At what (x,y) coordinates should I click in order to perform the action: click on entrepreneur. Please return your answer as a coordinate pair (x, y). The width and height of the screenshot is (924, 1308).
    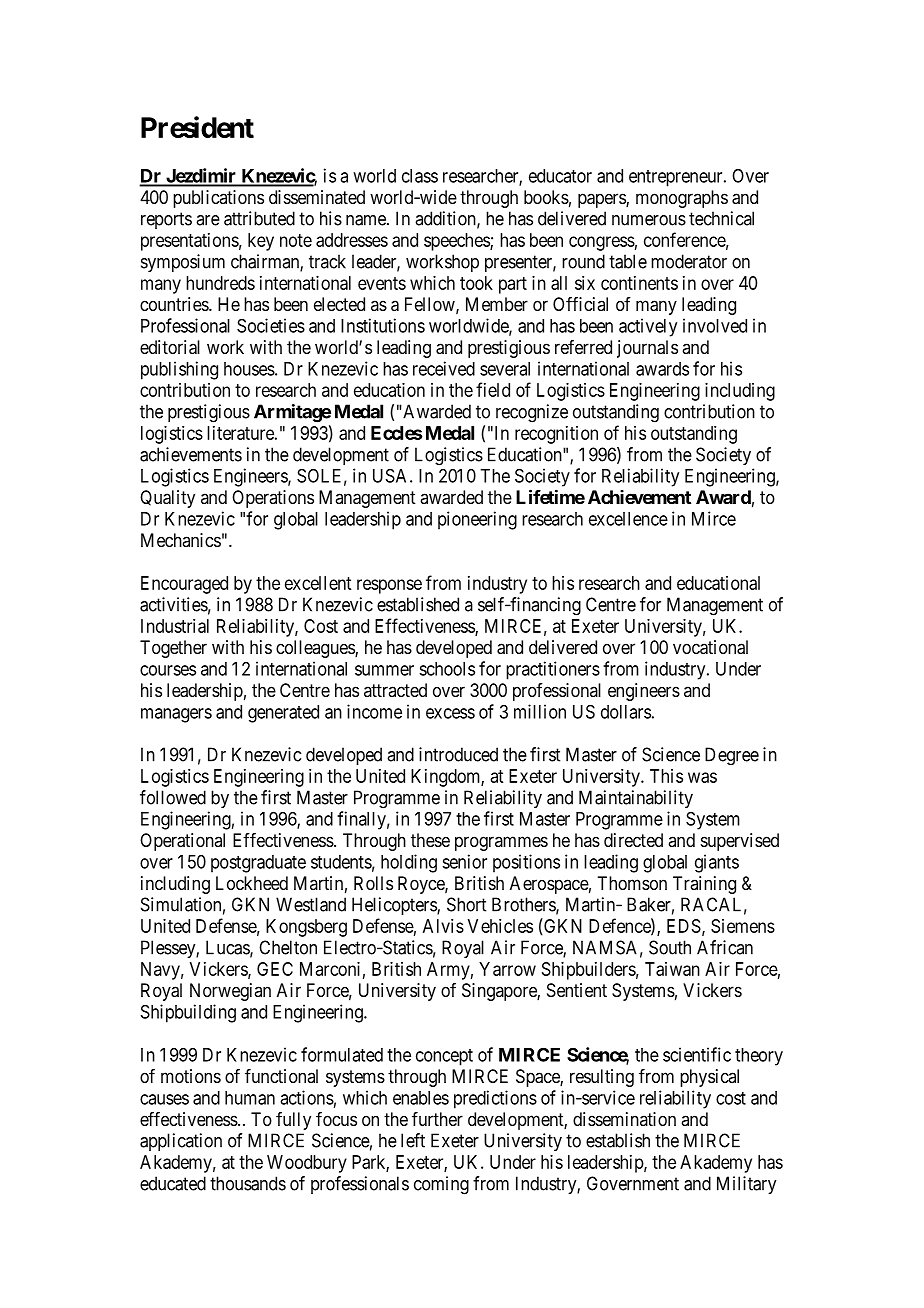
    Looking at the image, I should click on (677, 178).
